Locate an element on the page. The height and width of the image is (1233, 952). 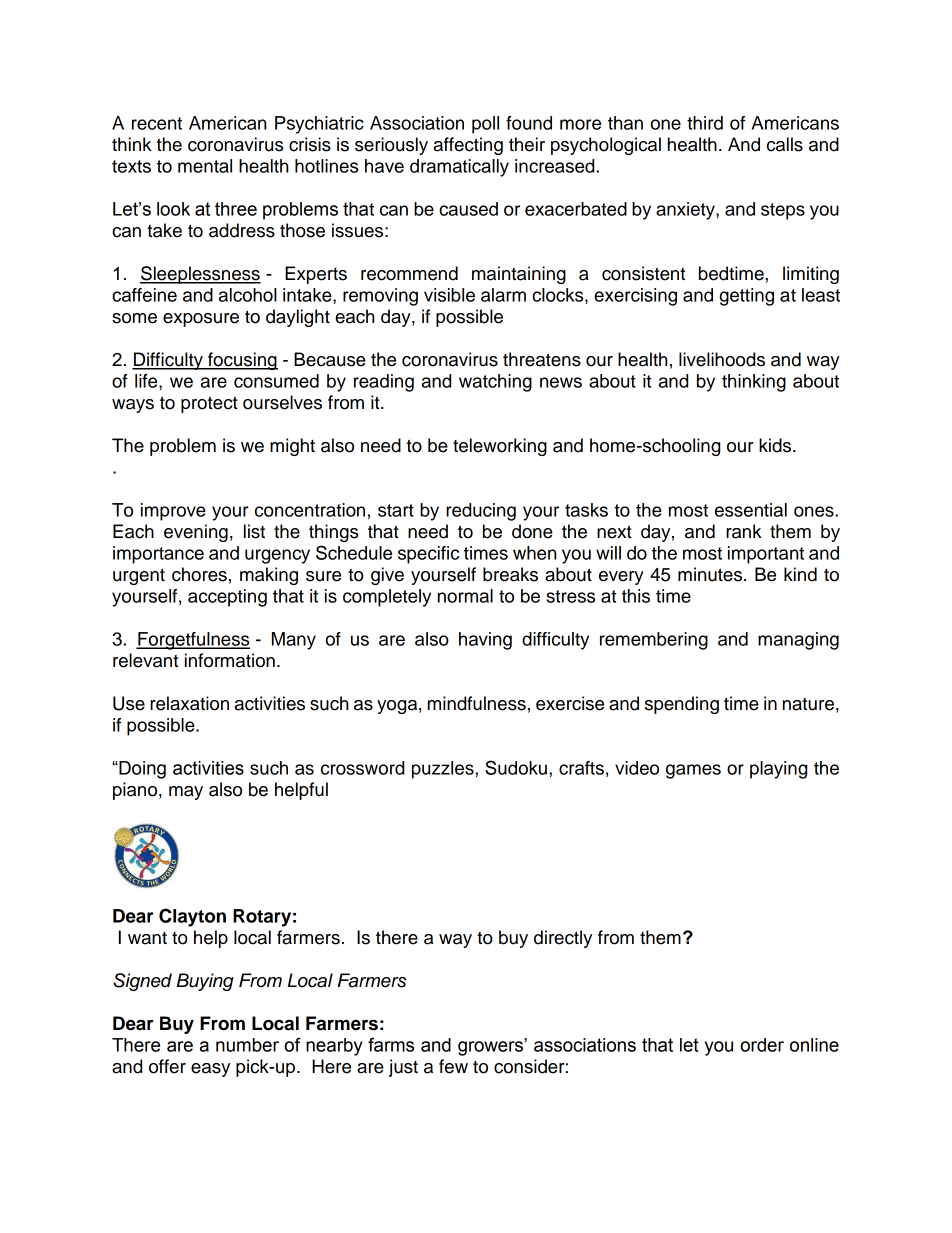
mental is located at coordinates (205, 166).
